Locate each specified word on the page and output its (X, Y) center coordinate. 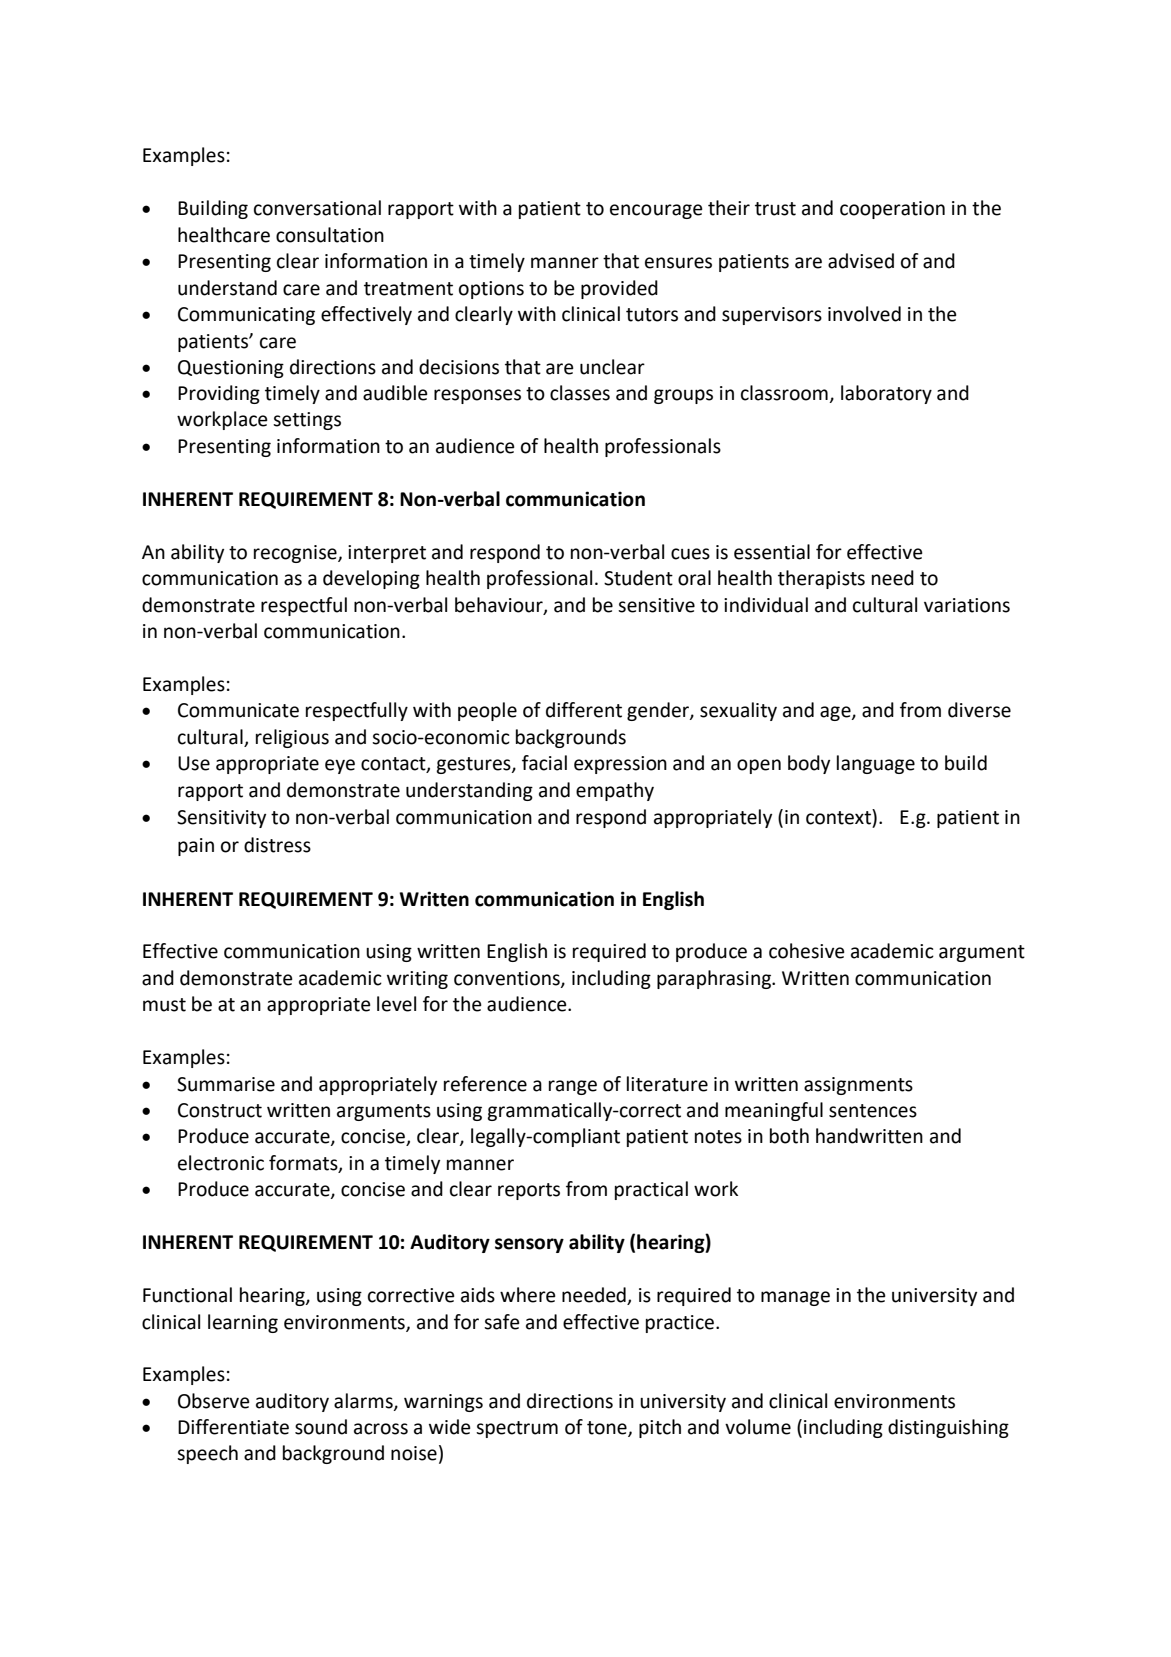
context (839, 817)
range (573, 1087)
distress (277, 845)
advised (861, 261)
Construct (220, 1110)
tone (608, 1429)
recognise (296, 554)
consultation (330, 235)
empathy (615, 791)
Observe (214, 1401)
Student (638, 578)
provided (619, 289)
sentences (873, 1111)
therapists (821, 579)
